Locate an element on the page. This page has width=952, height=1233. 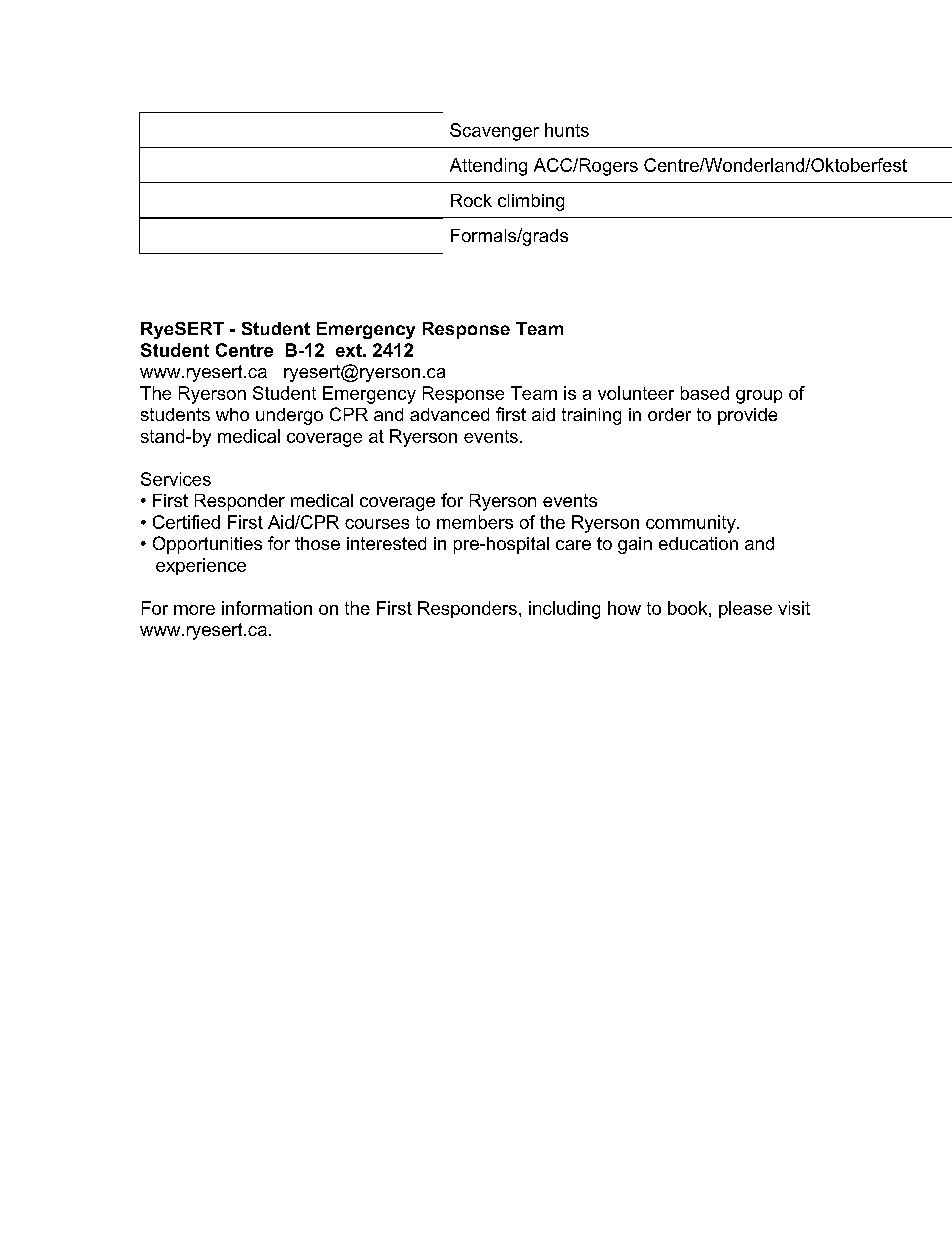
hunts is located at coordinates (567, 130).
